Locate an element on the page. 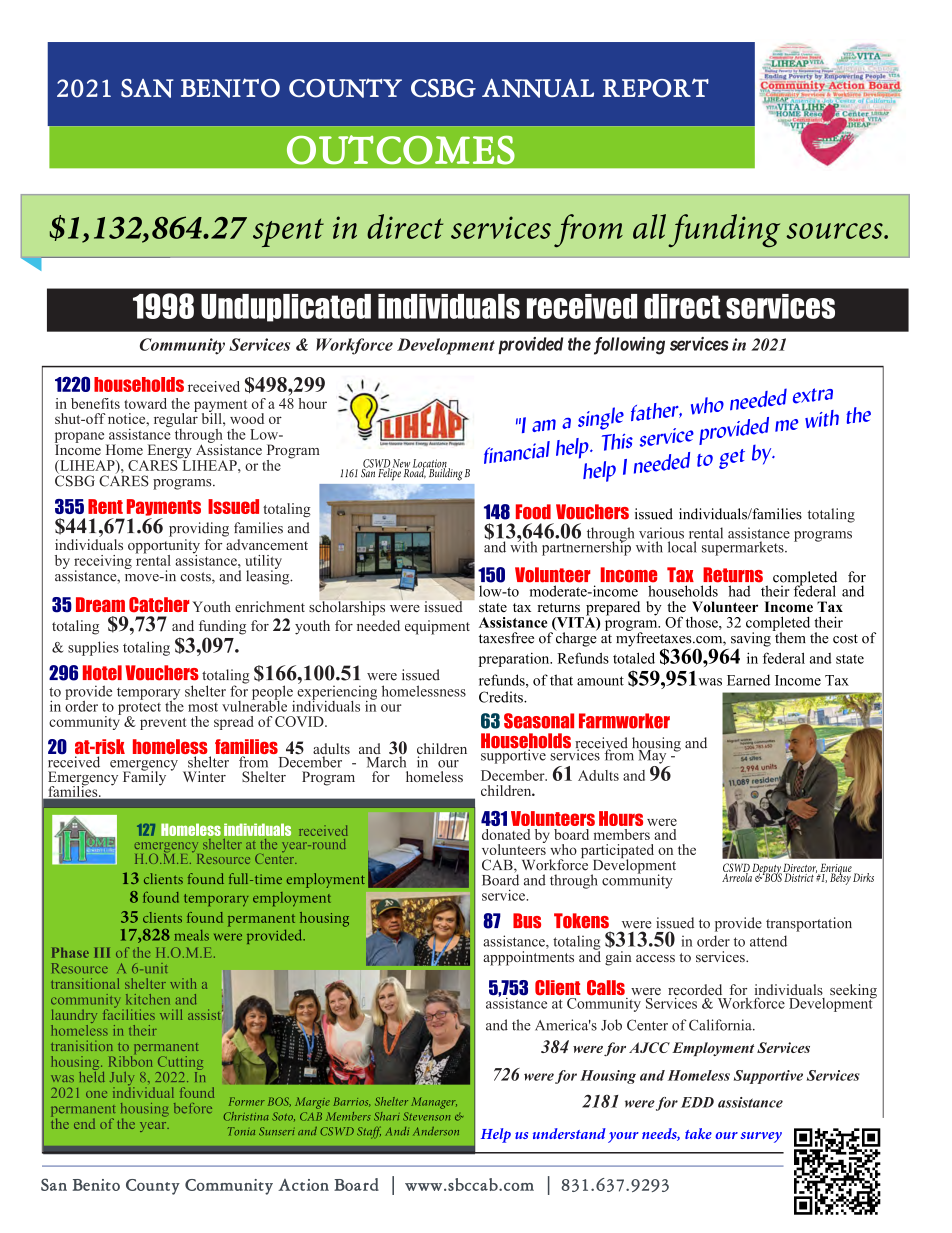  OUTCOMES is located at coordinates (401, 150).
